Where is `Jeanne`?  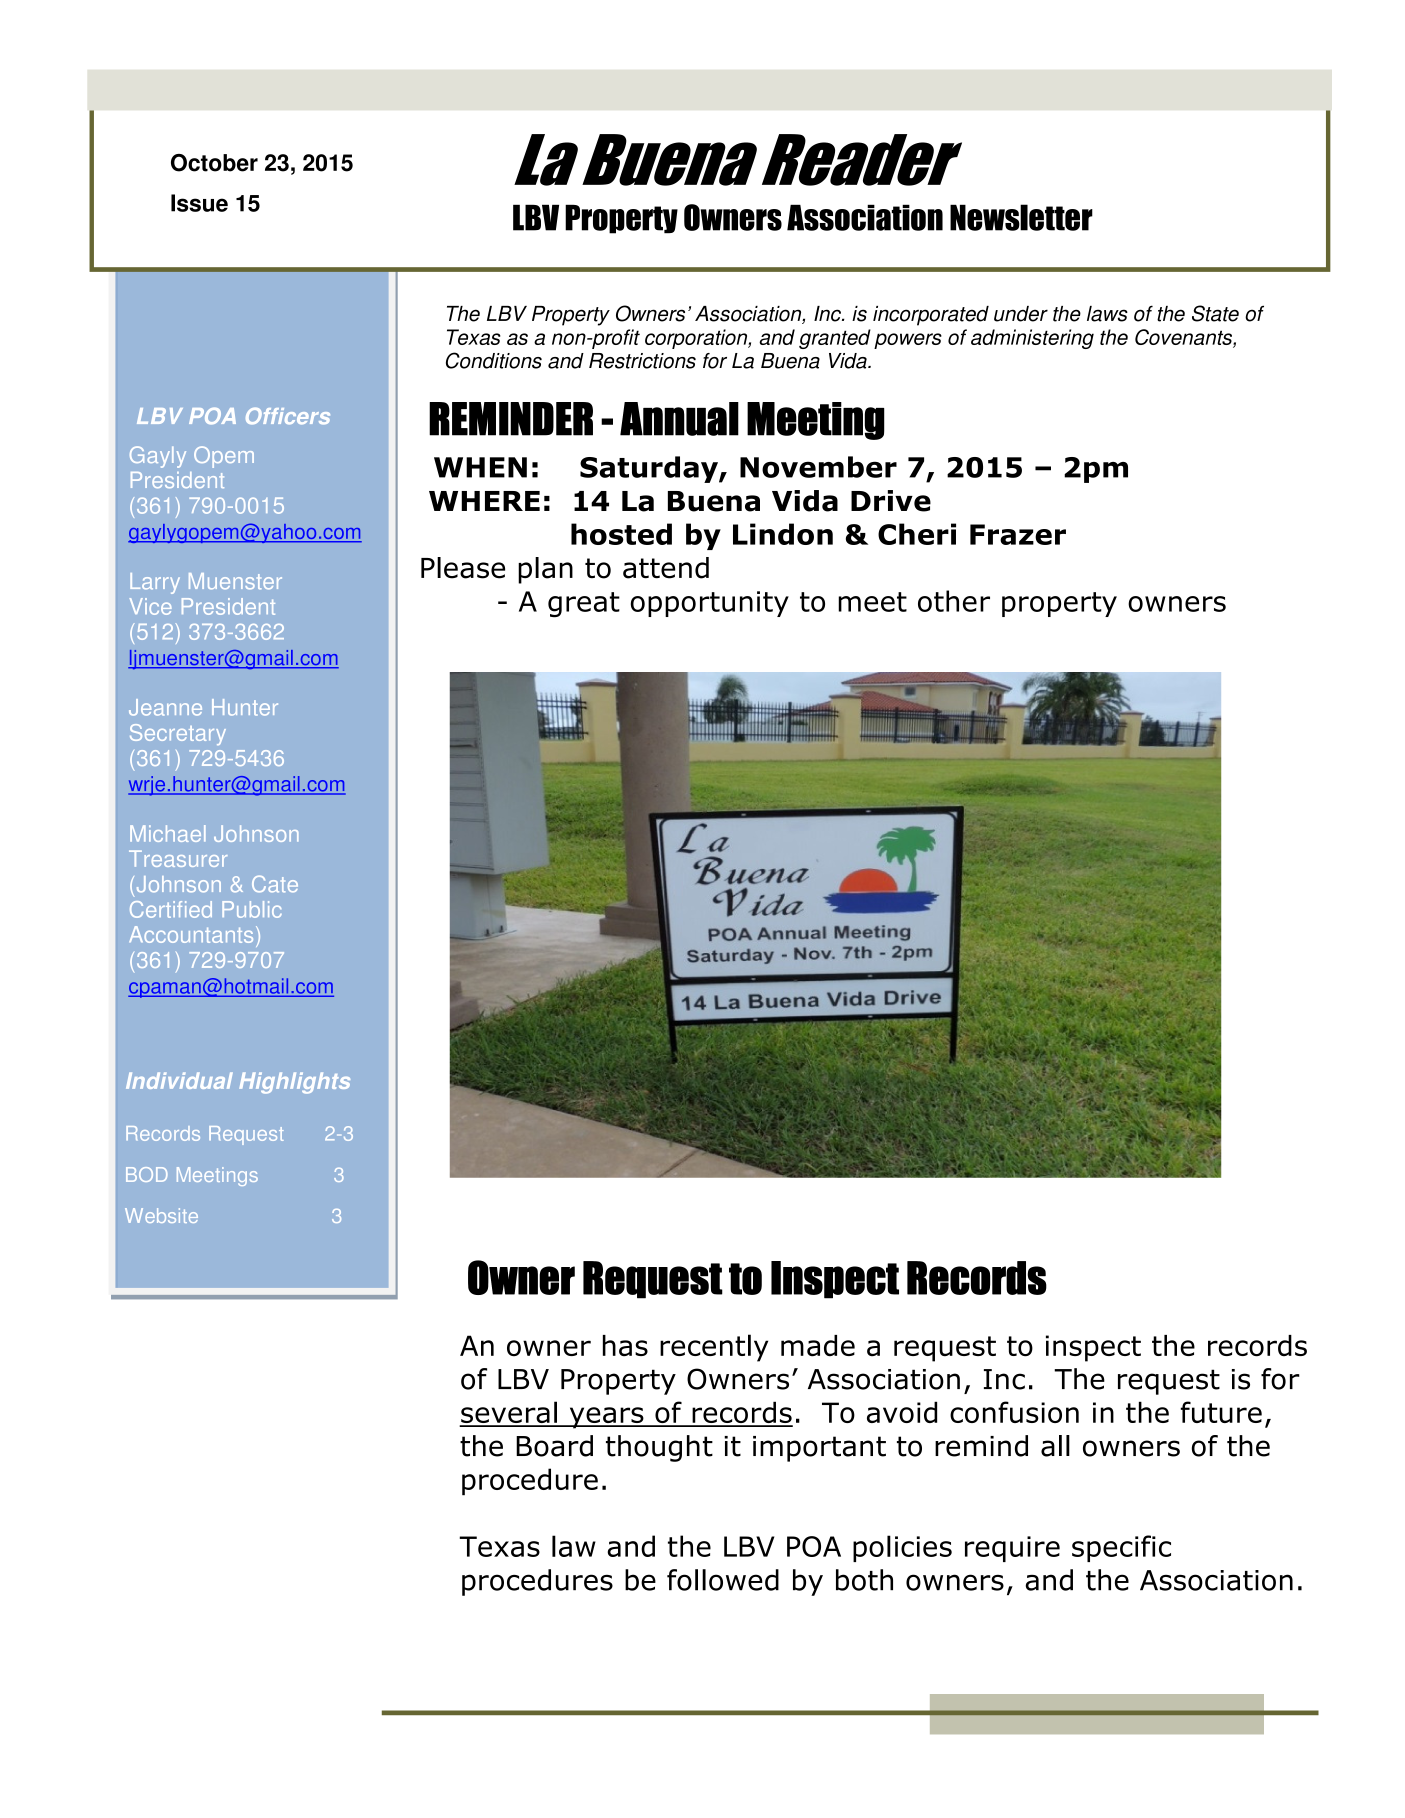 Jeanne is located at coordinates (165, 707).
